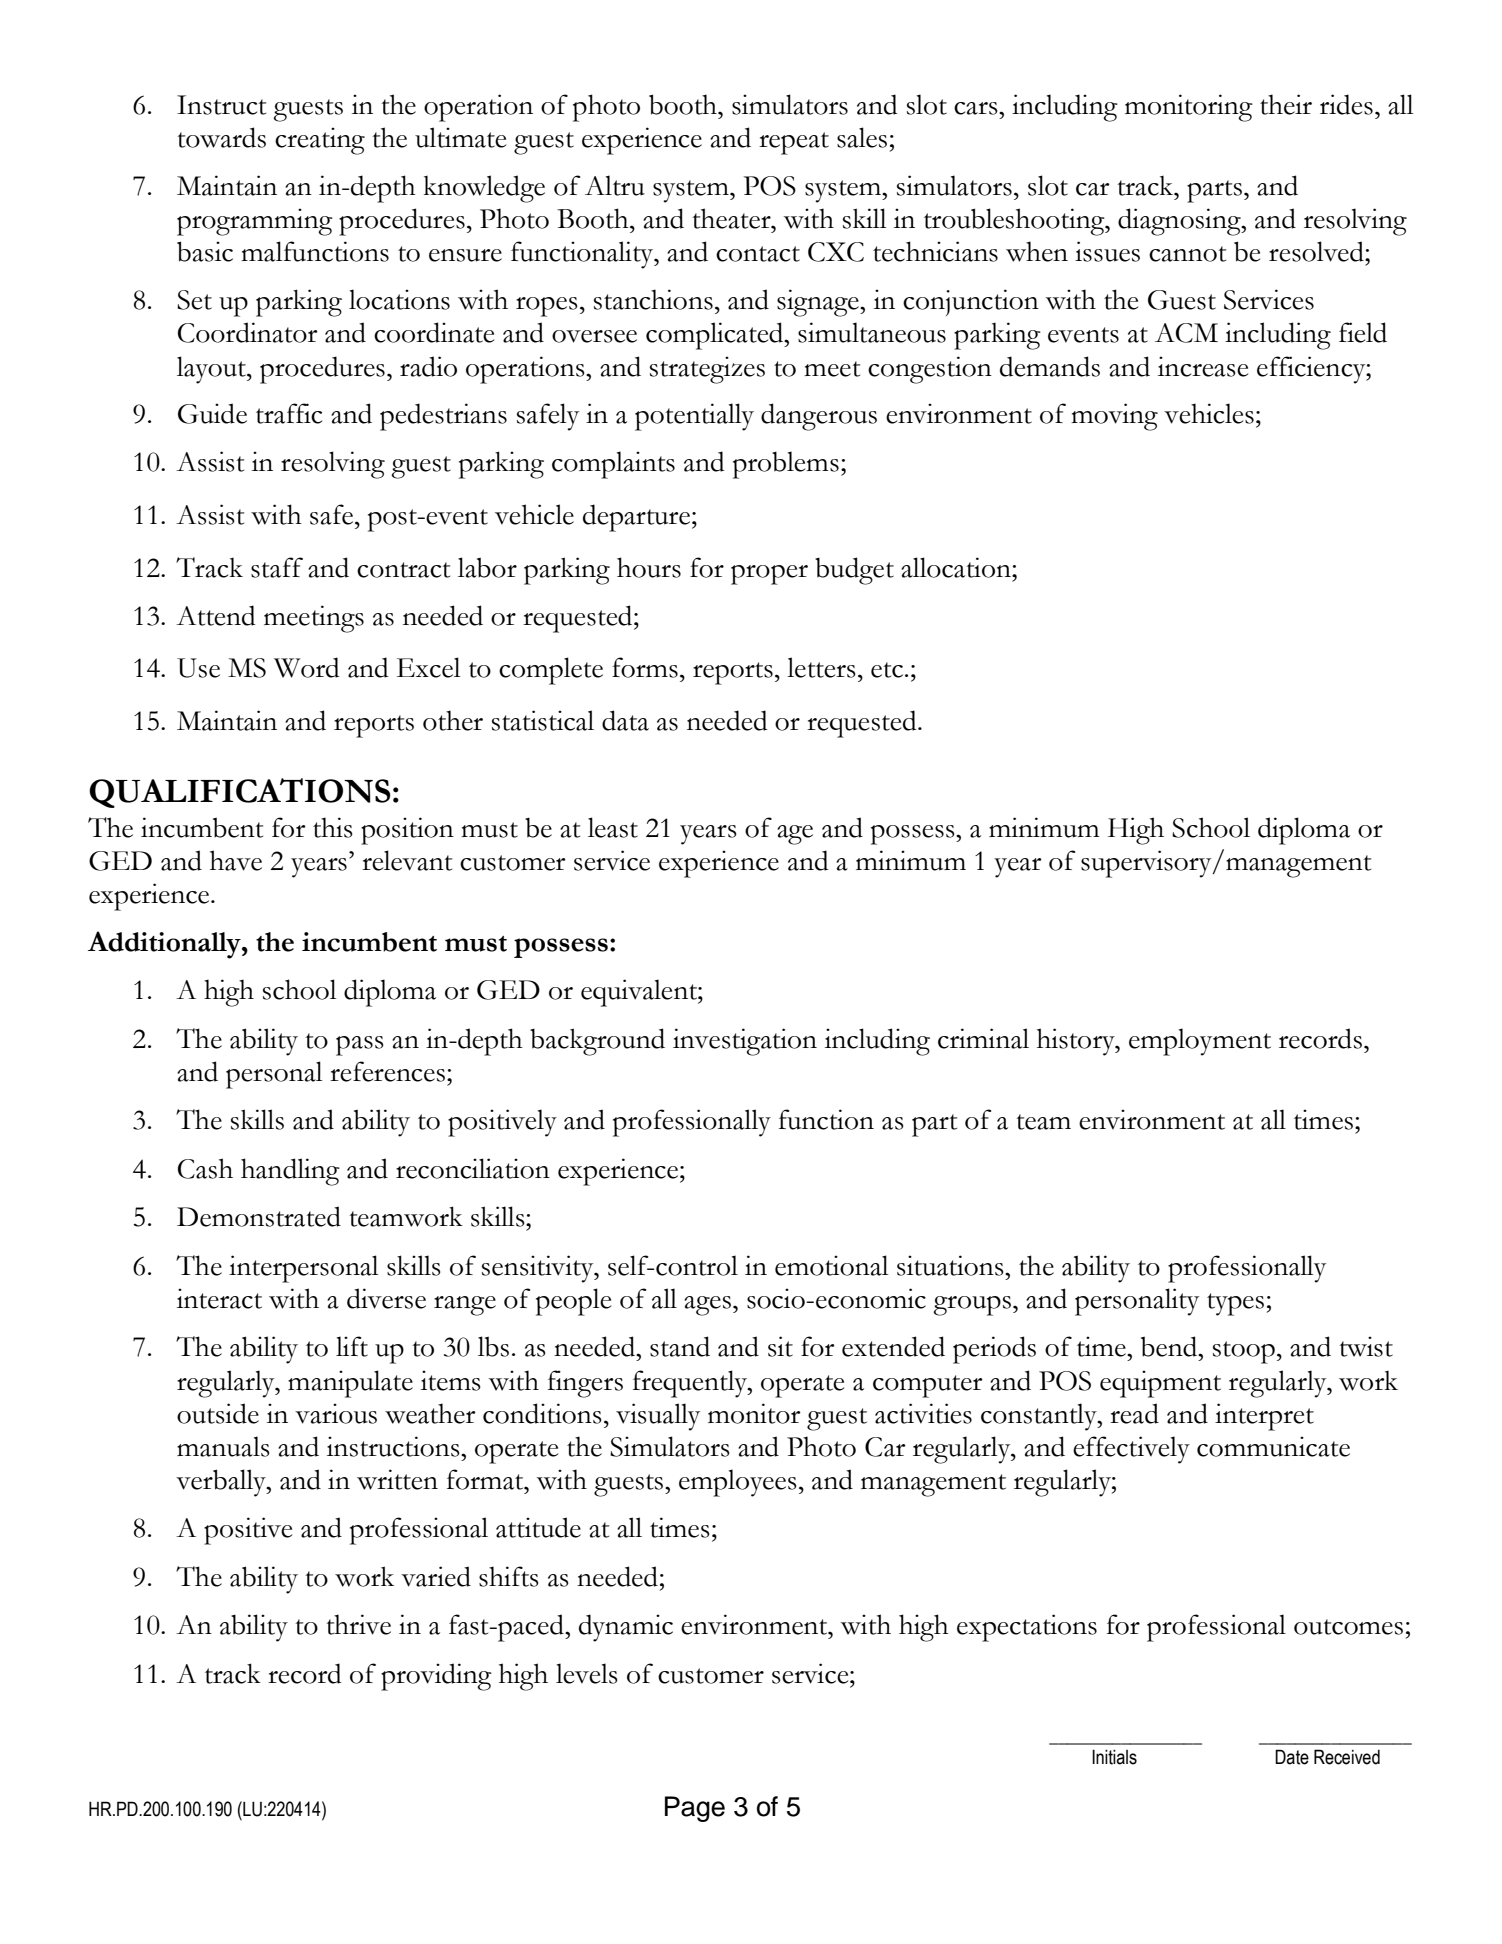 This screenshot has width=1502, height=1944. Describe the element at coordinates (320, 141) in the screenshot. I see `creating` at that location.
